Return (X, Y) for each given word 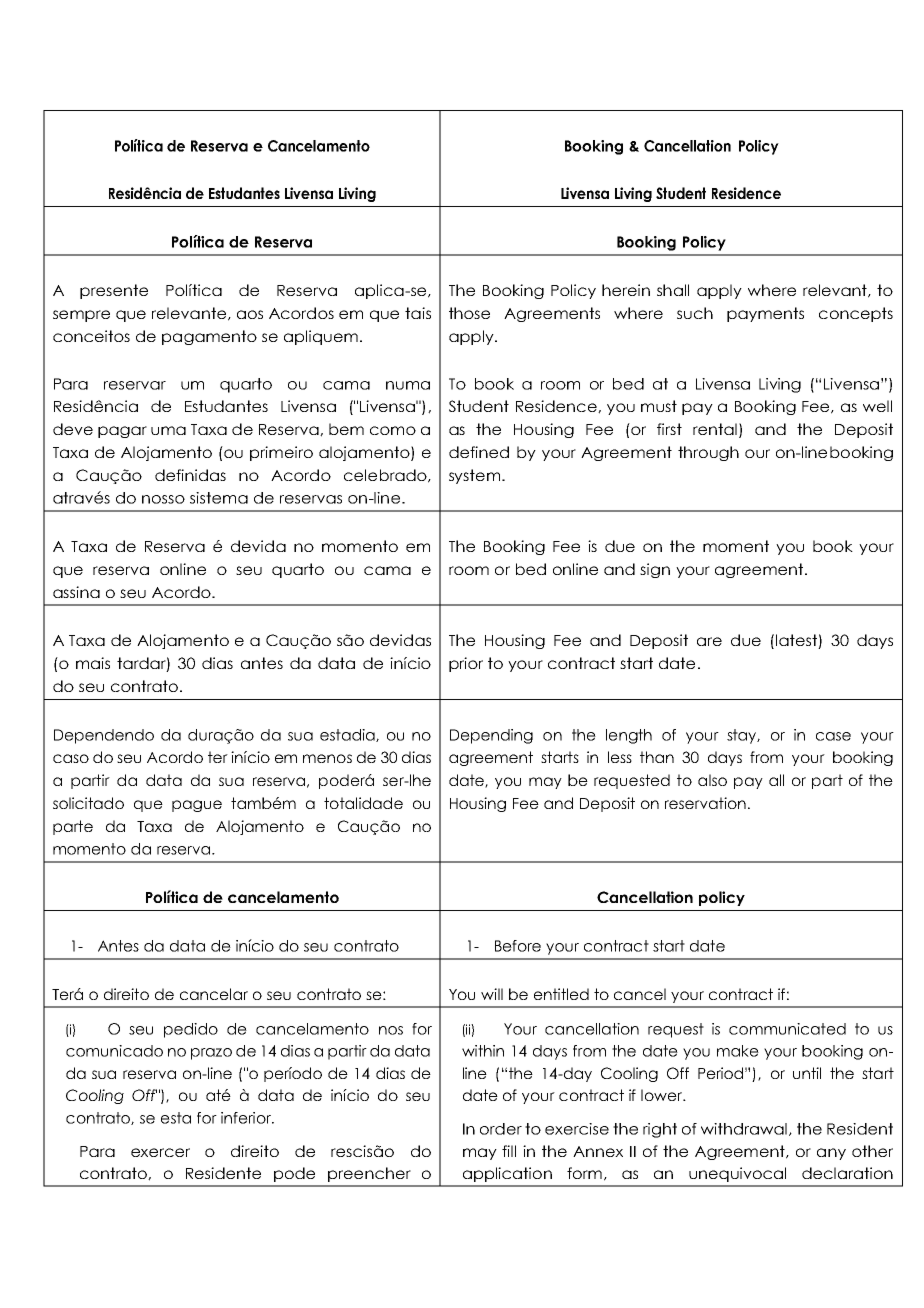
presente (114, 291)
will (492, 994)
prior (466, 664)
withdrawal (744, 1129)
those (469, 313)
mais (93, 663)
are (709, 641)
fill (509, 1151)
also (712, 780)
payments (765, 314)
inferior (247, 1118)
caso (71, 758)
